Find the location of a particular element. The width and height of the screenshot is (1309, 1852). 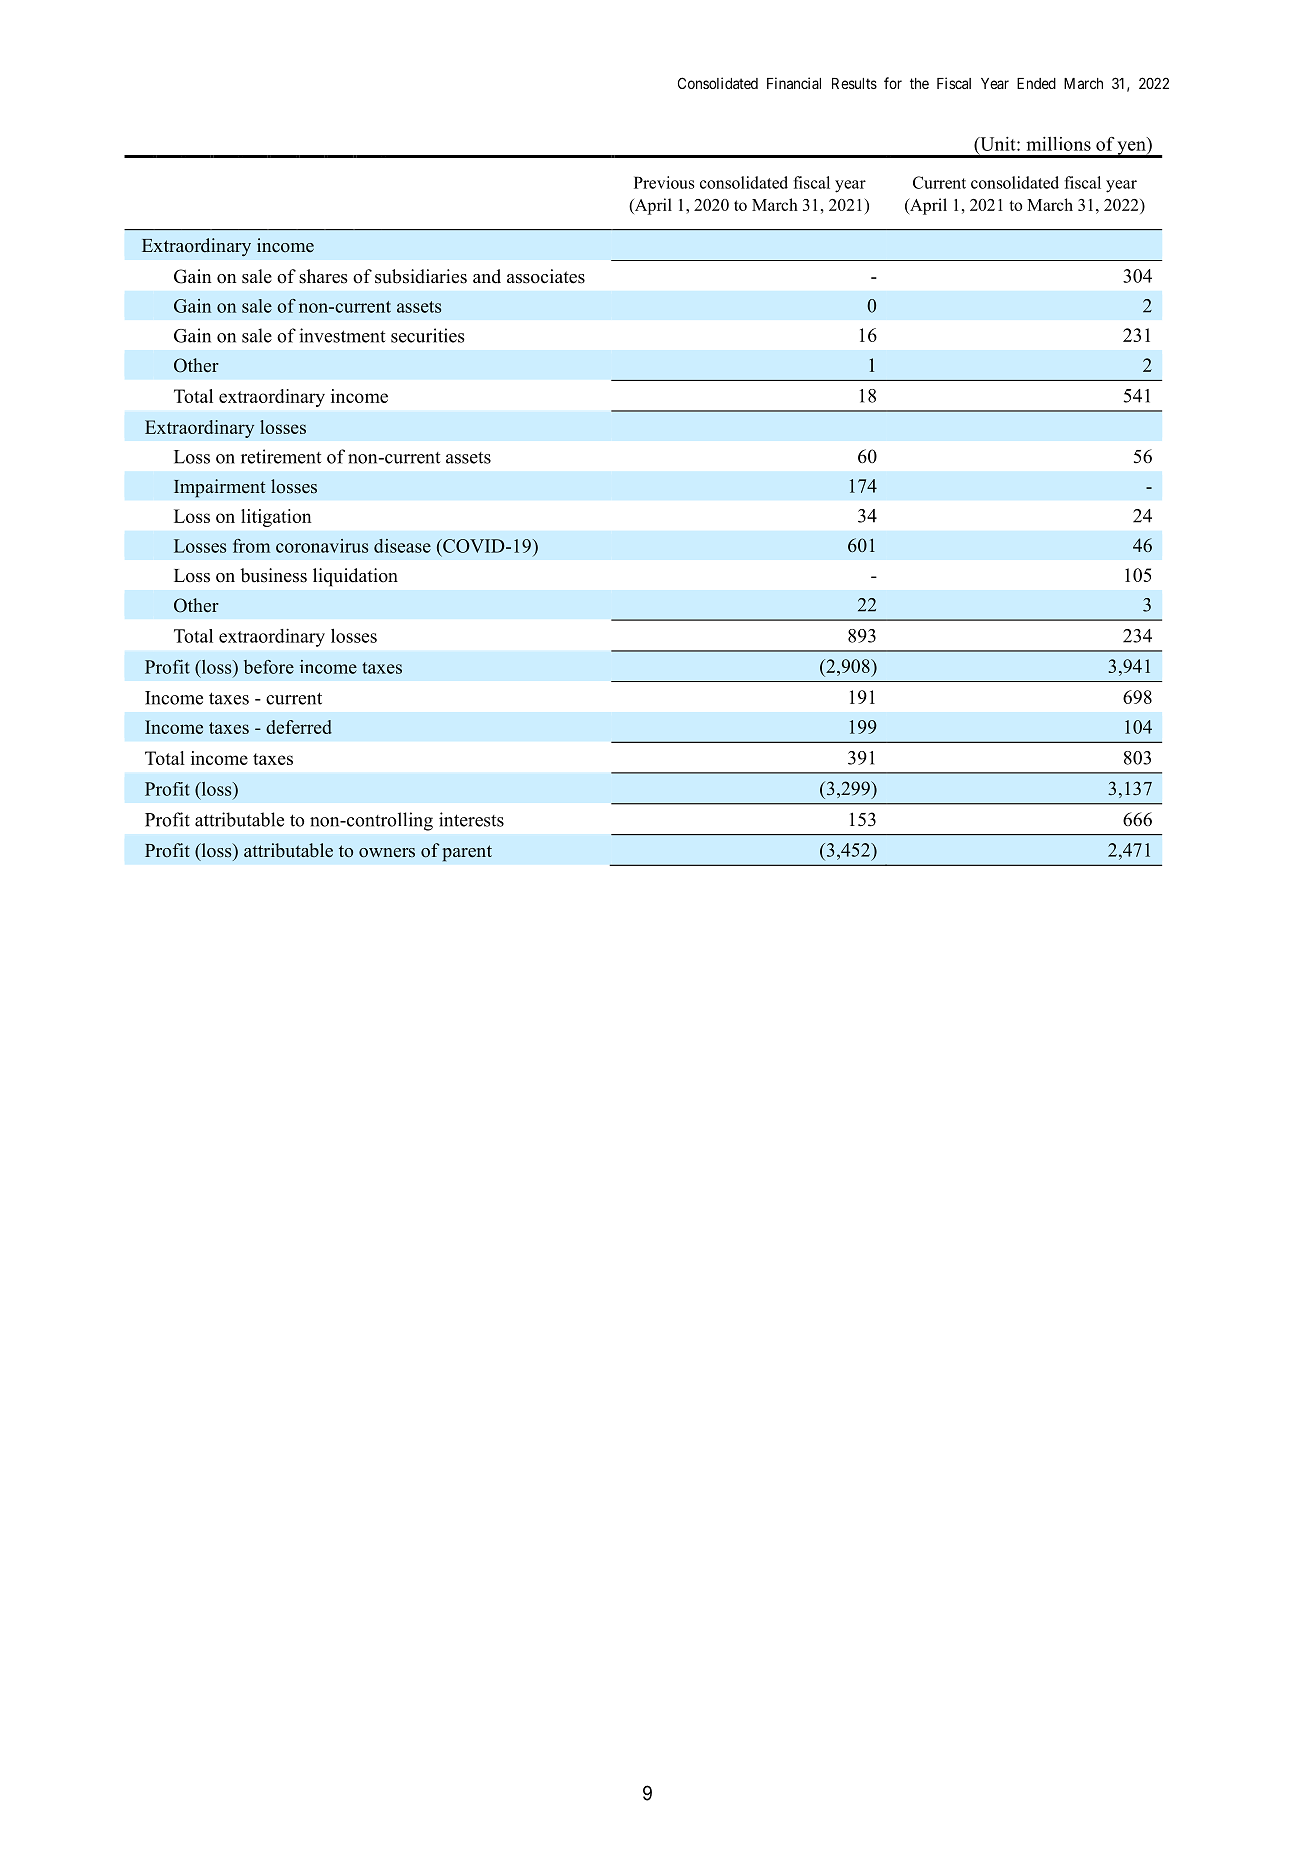

before is located at coordinates (269, 667).
